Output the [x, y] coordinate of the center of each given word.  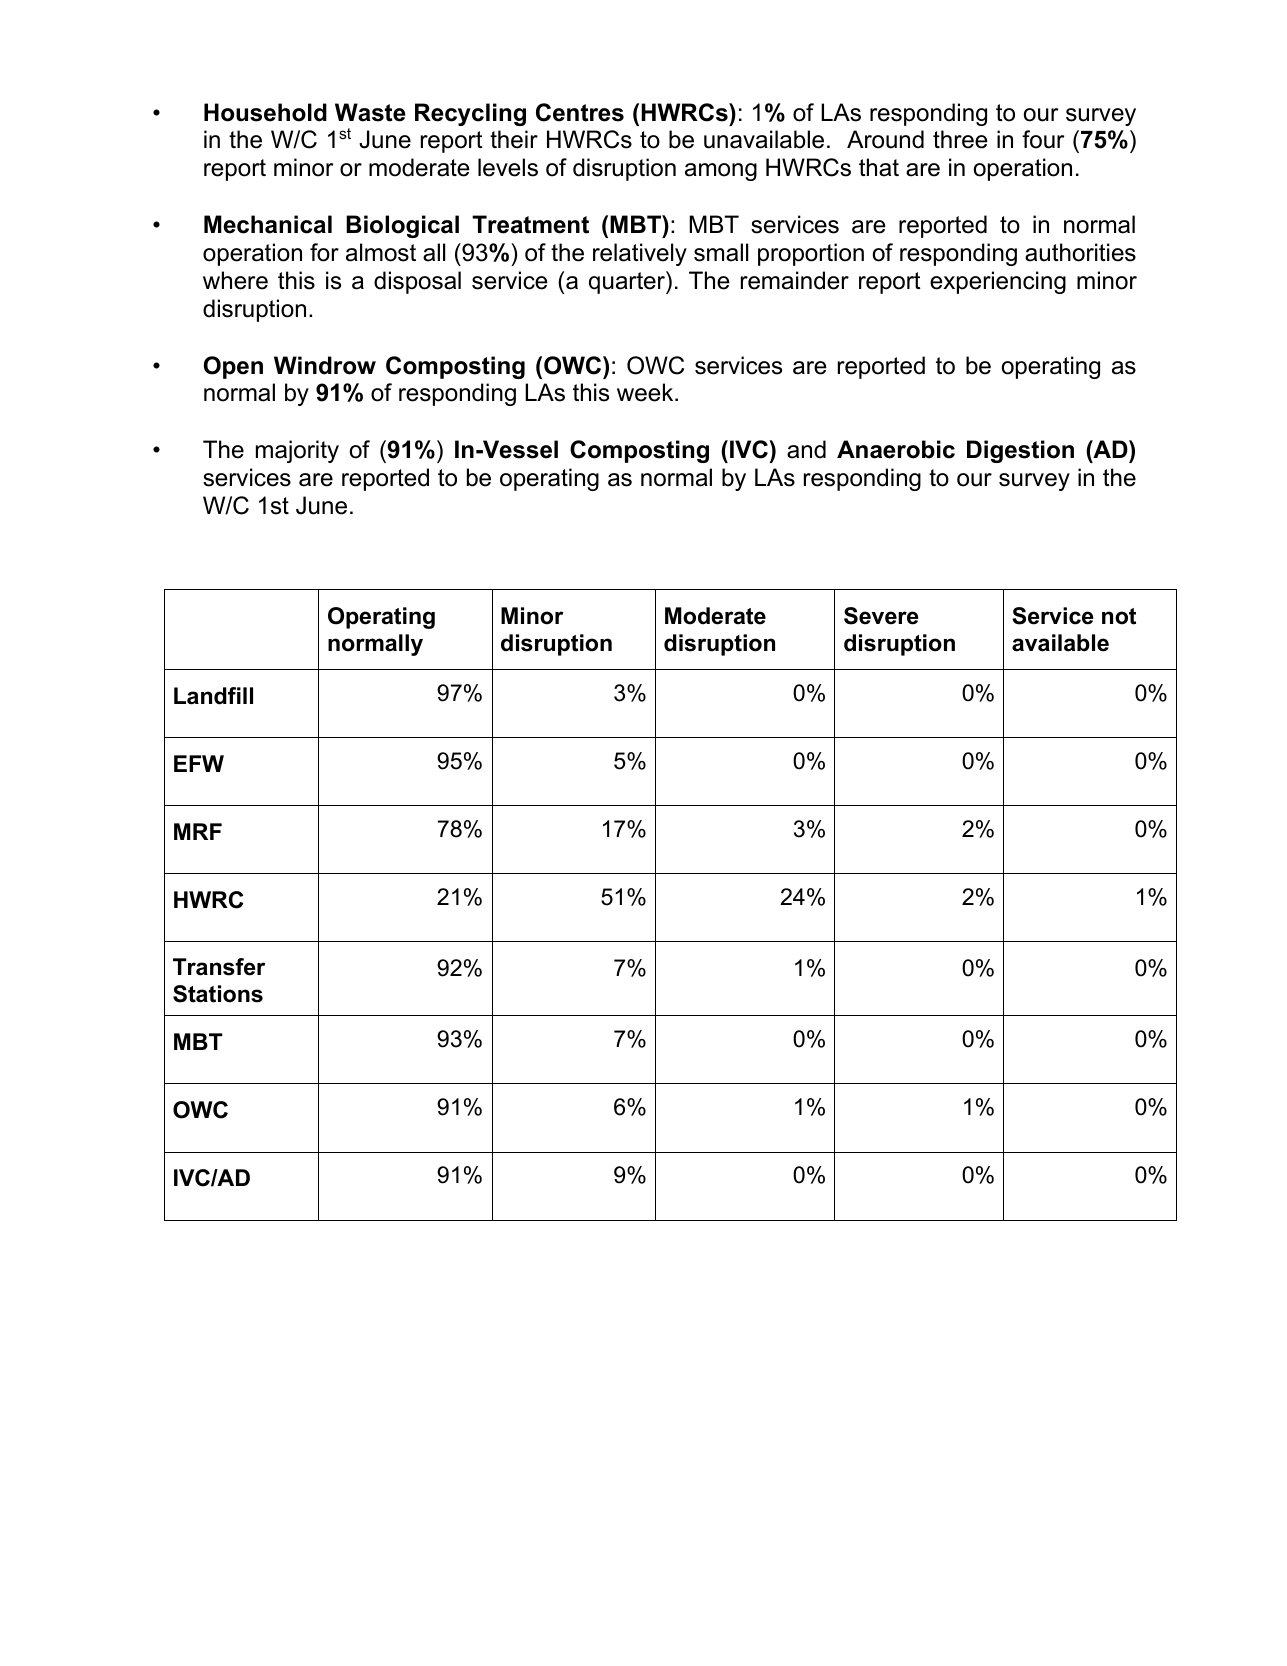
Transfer [219, 967]
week [646, 392]
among [721, 172]
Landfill [213, 696]
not [1119, 616]
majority [297, 451]
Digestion [1020, 451]
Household [265, 112]
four [1043, 139]
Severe [881, 616]
